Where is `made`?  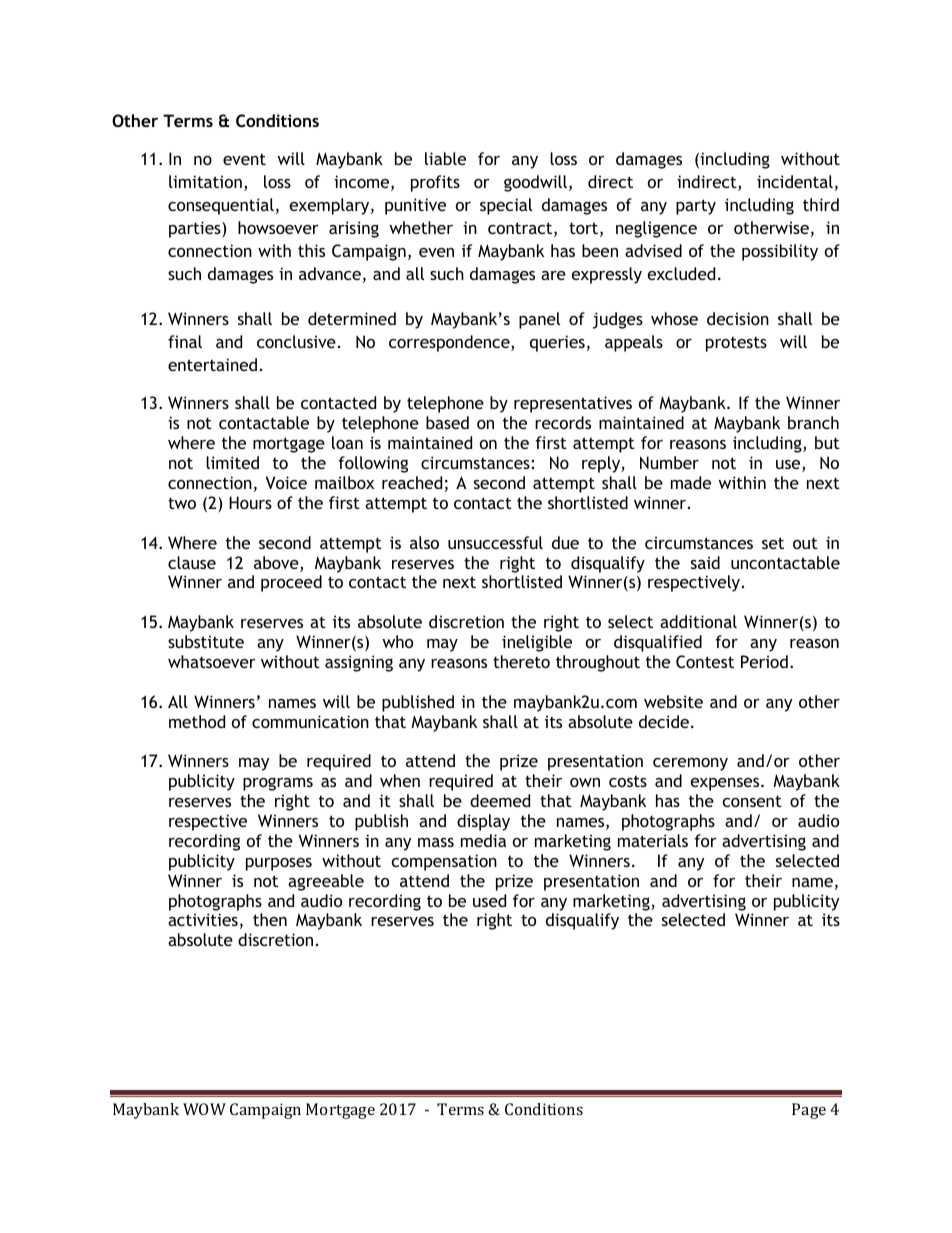 made is located at coordinates (691, 482).
